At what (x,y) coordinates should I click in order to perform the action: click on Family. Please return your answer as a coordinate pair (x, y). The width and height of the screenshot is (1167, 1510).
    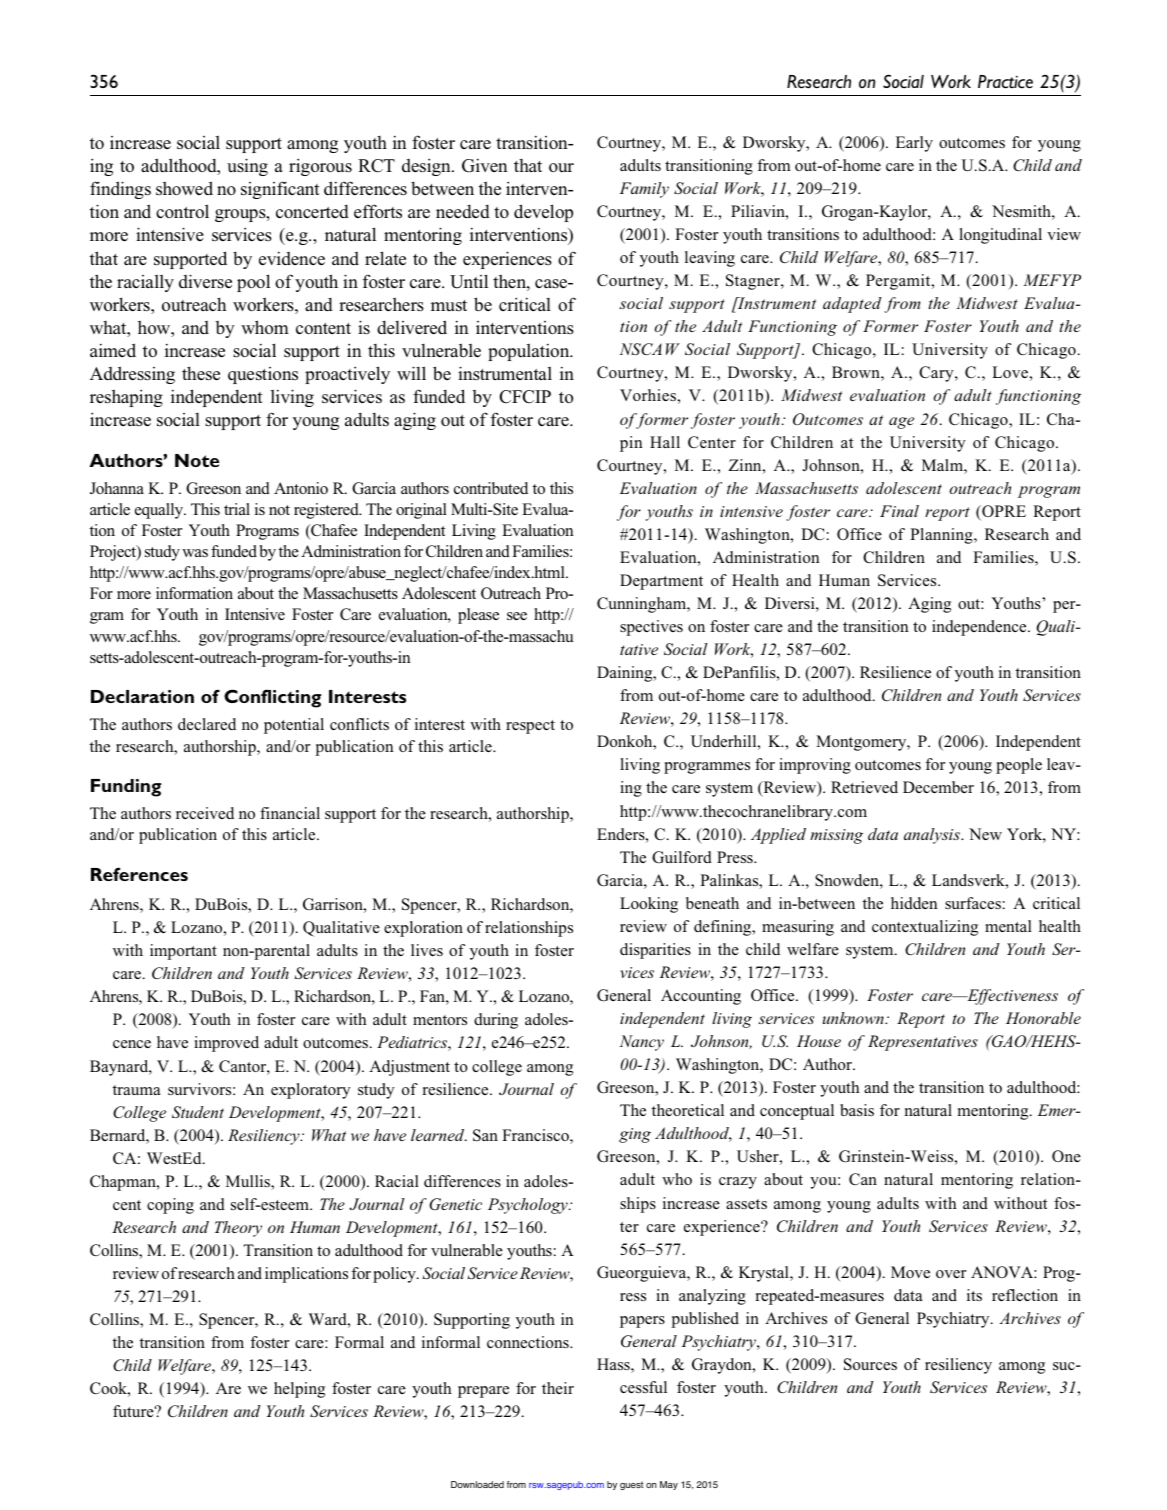
    Looking at the image, I should click on (644, 190).
